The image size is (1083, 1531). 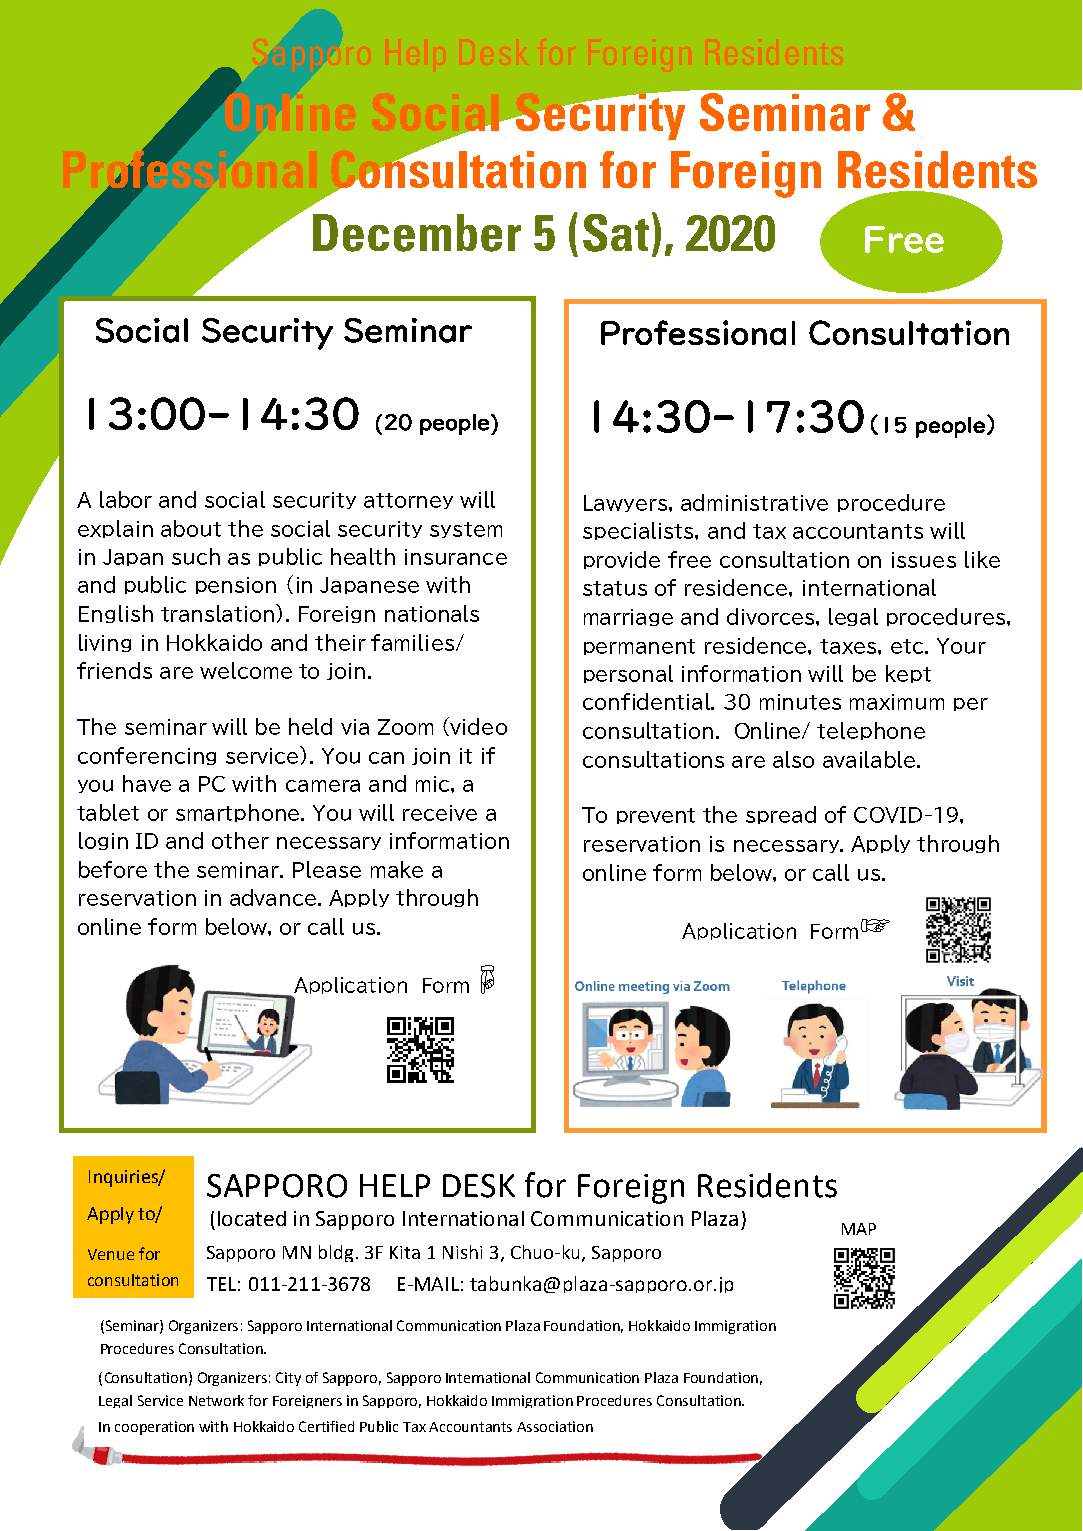 What do you see at coordinates (462, 1252) in the screenshot?
I see `Nishi` at bounding box center [462, 1252].
